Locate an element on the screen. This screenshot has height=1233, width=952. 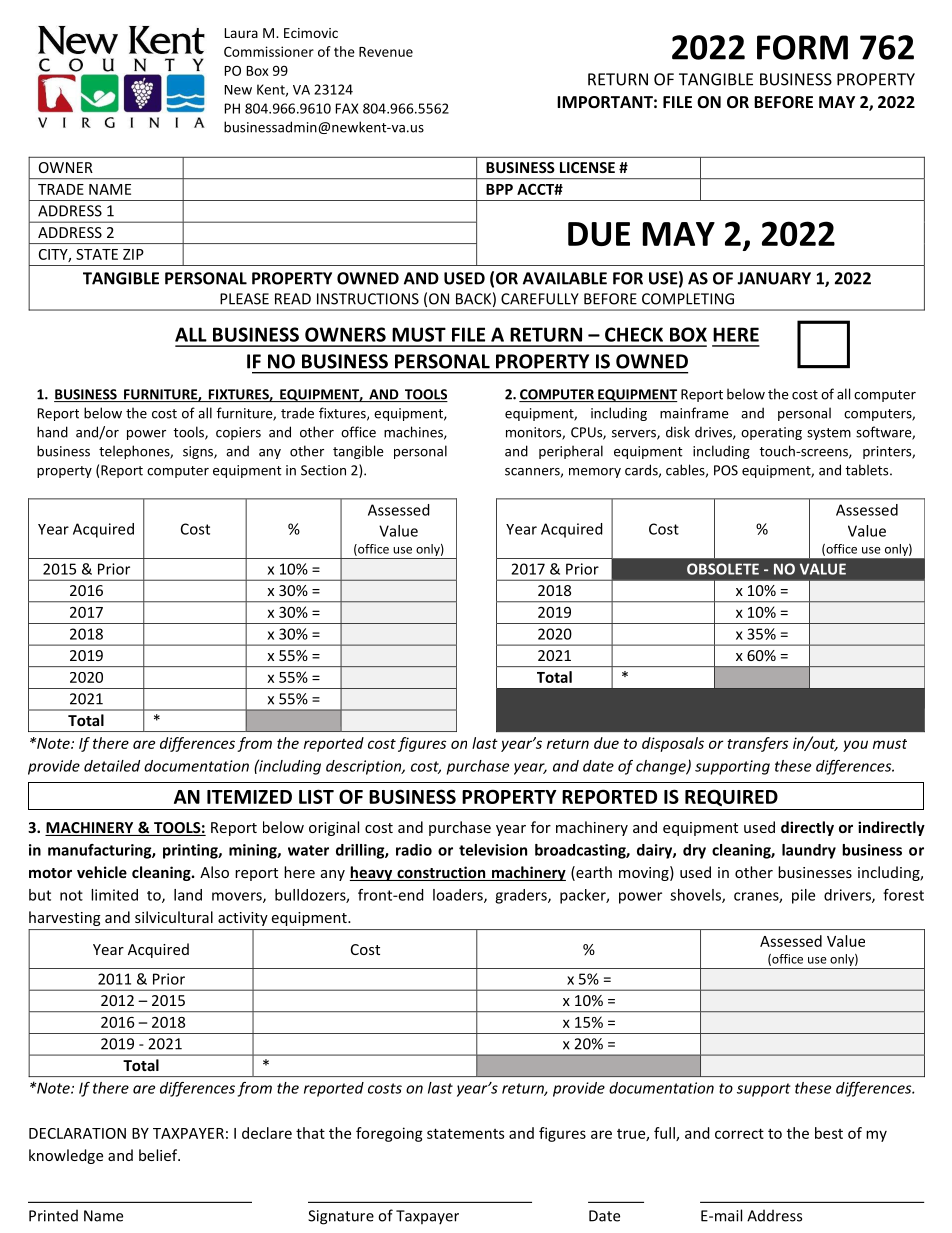
Laura is located at coordinates (241, 33).
